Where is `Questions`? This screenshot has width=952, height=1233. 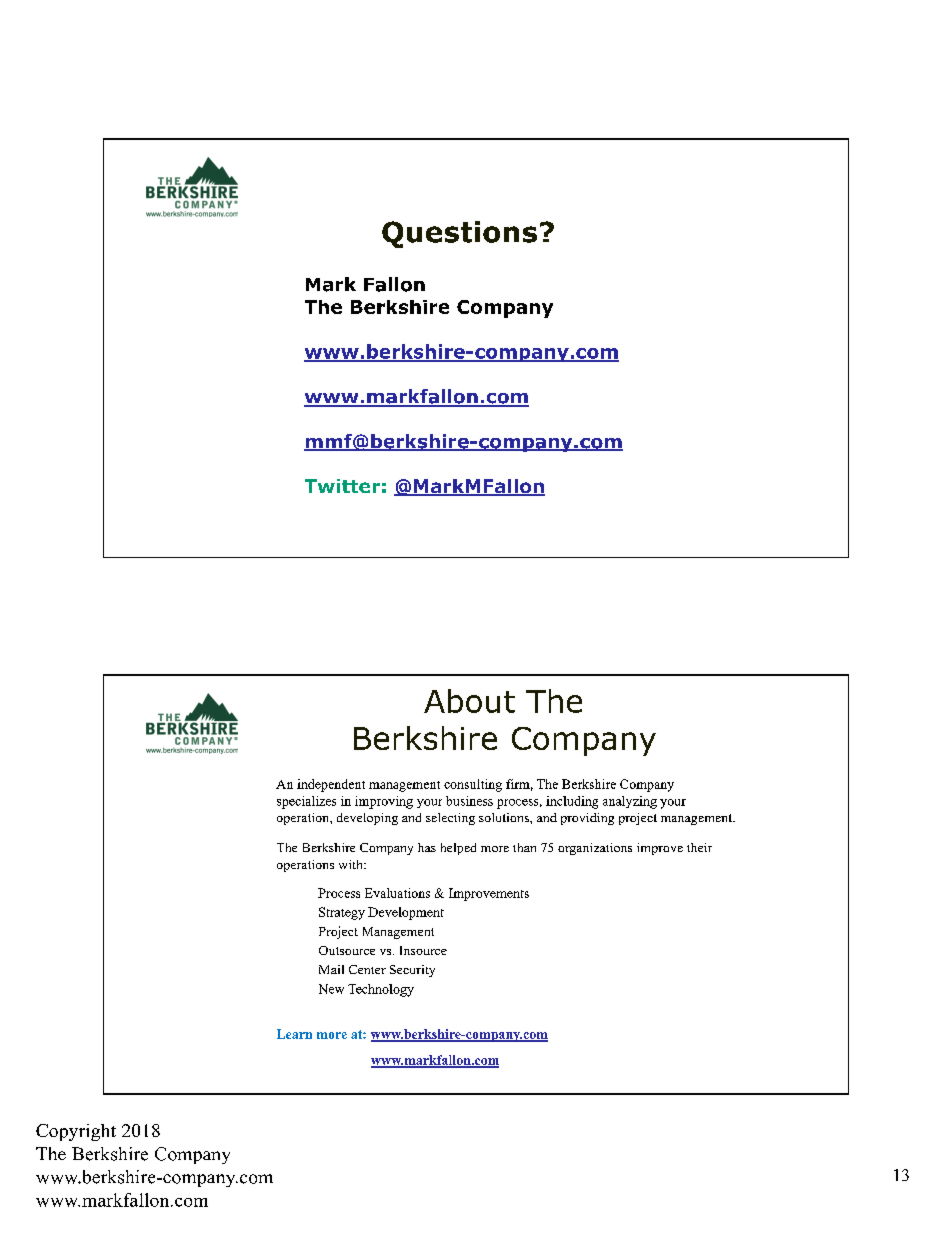
Questions is located at coordinates (459, 234).
